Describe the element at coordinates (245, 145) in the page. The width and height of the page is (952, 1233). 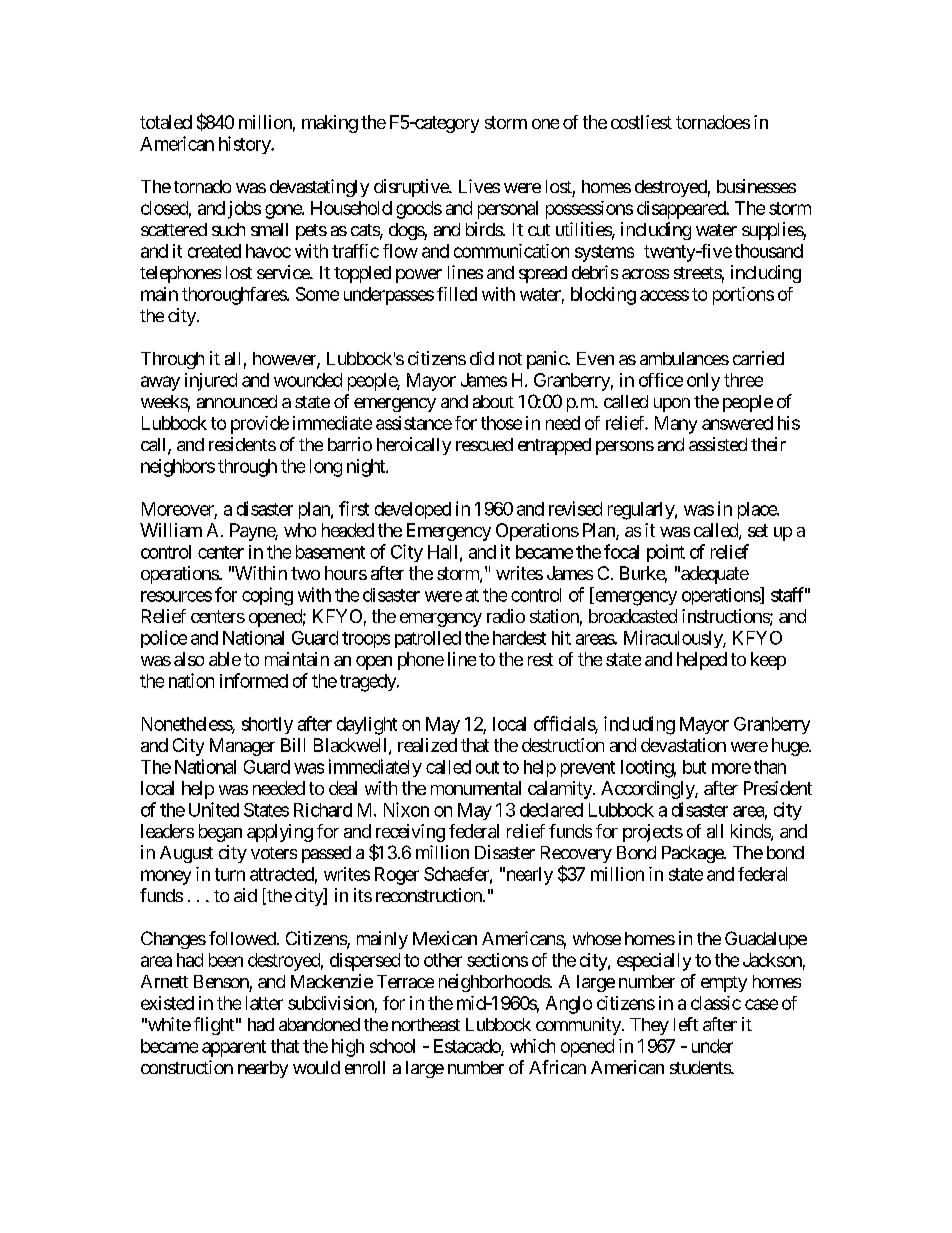
I see `history` at that location.
